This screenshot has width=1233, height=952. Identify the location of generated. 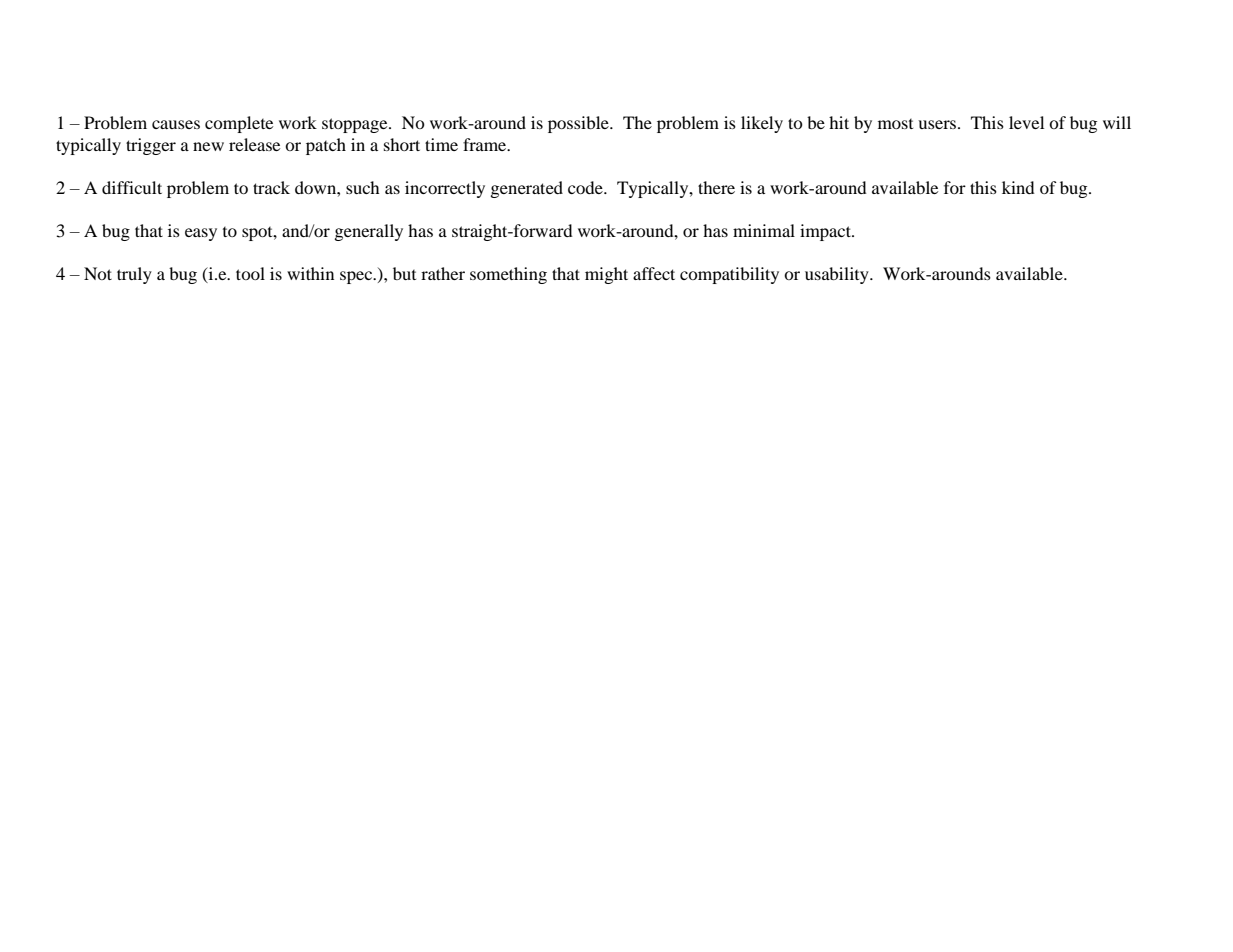
(527, 189).
